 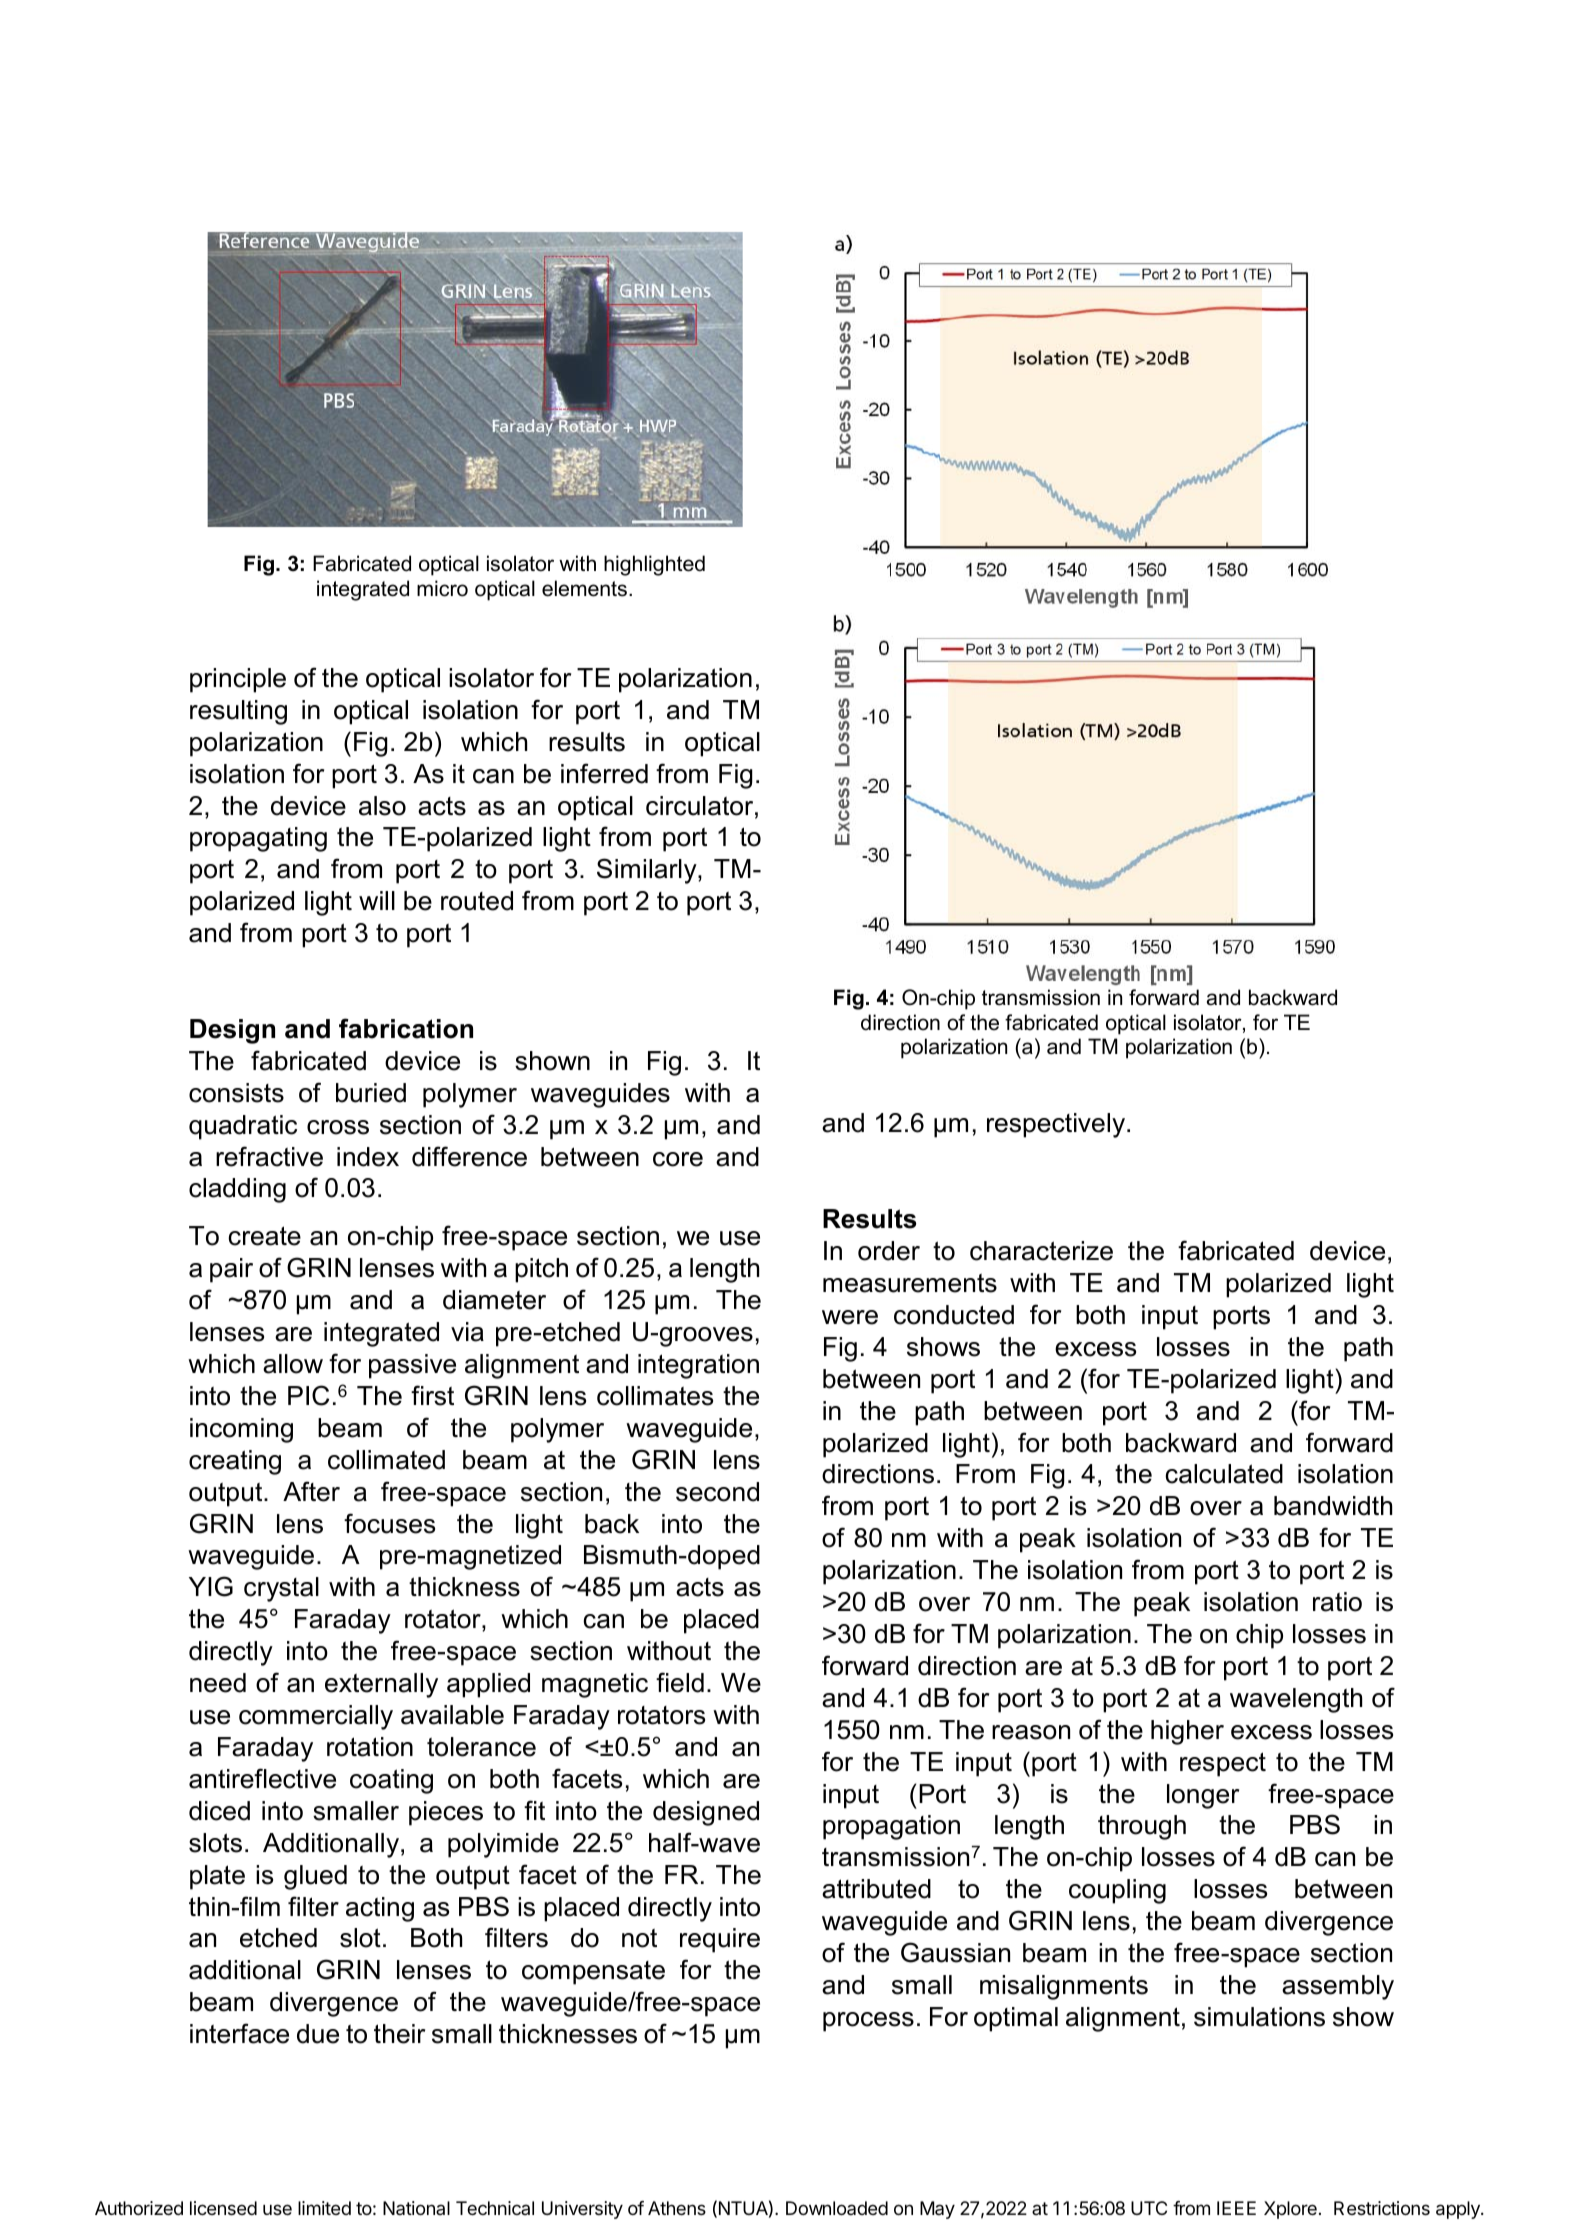 What do you see at coordinates (1224, 1474) in the screenshot?
I see `calculated` at bounding box center [1224, 1474].
